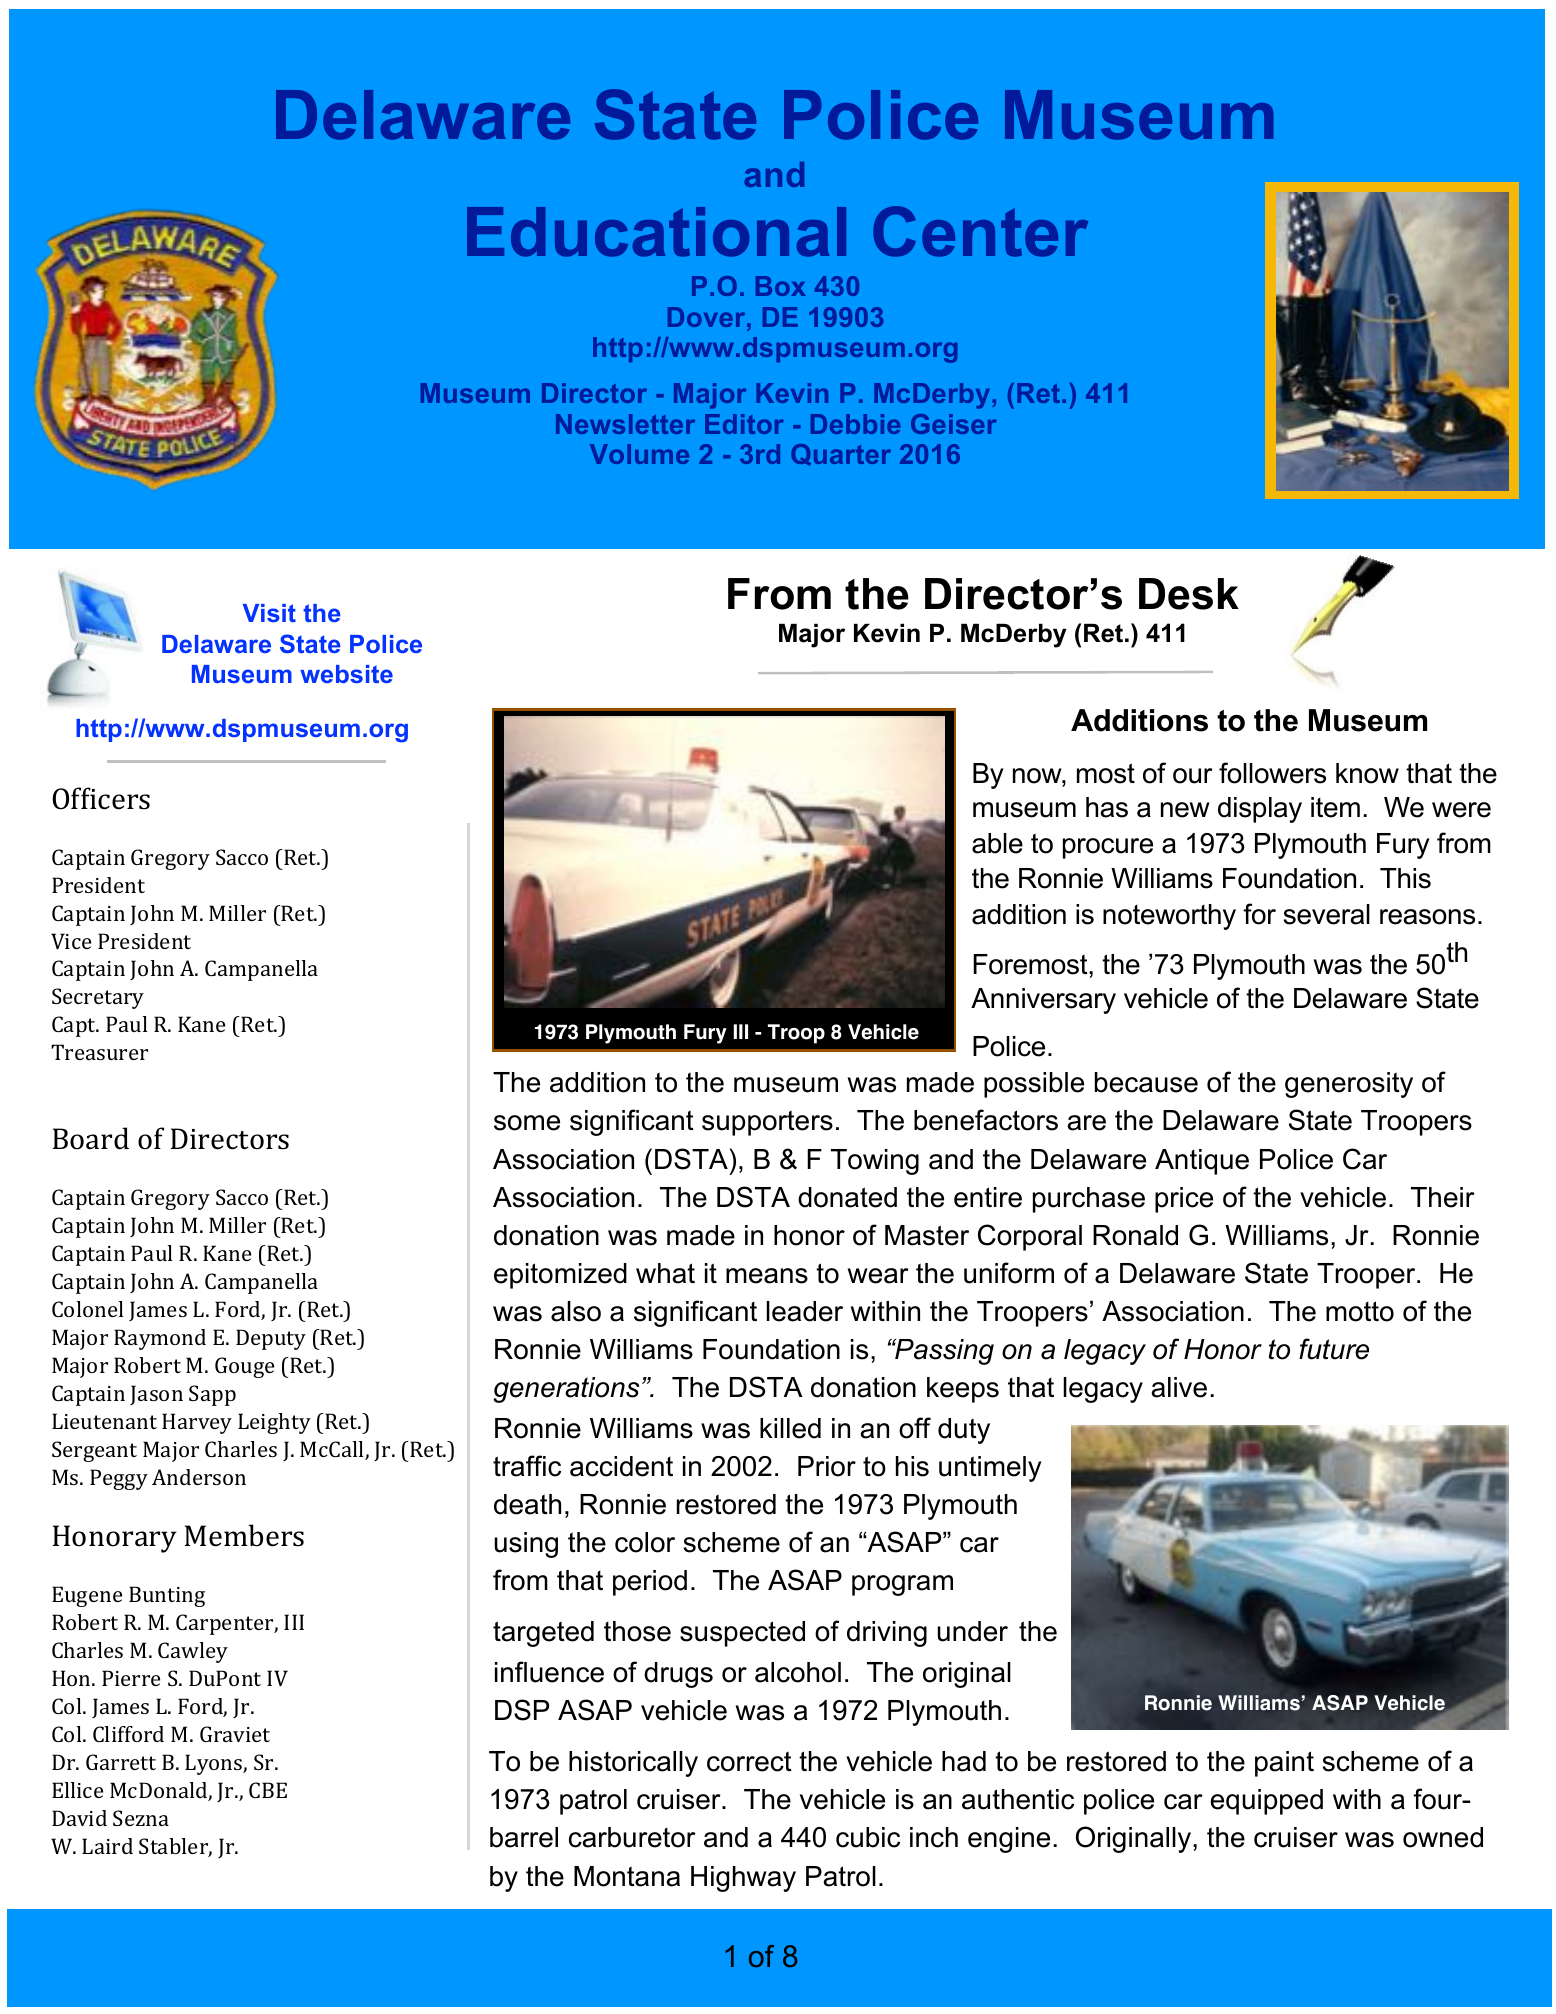 Image resolution: width=1556 pixels, height=2014 pixels. I want to click on Center, so click(980, 231).
